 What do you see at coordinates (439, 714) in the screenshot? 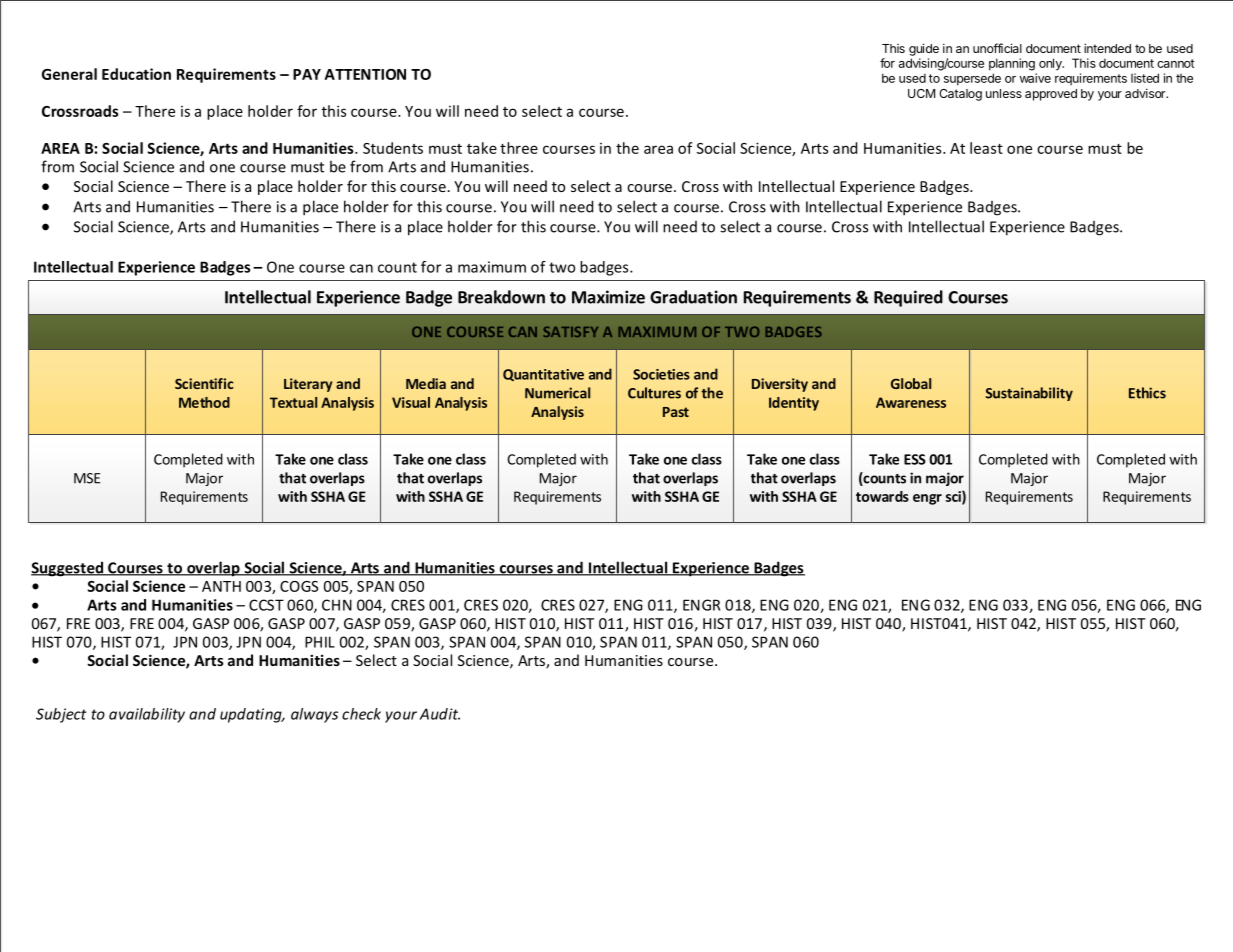
I see `Audit` at bounding box center [439, 714].
